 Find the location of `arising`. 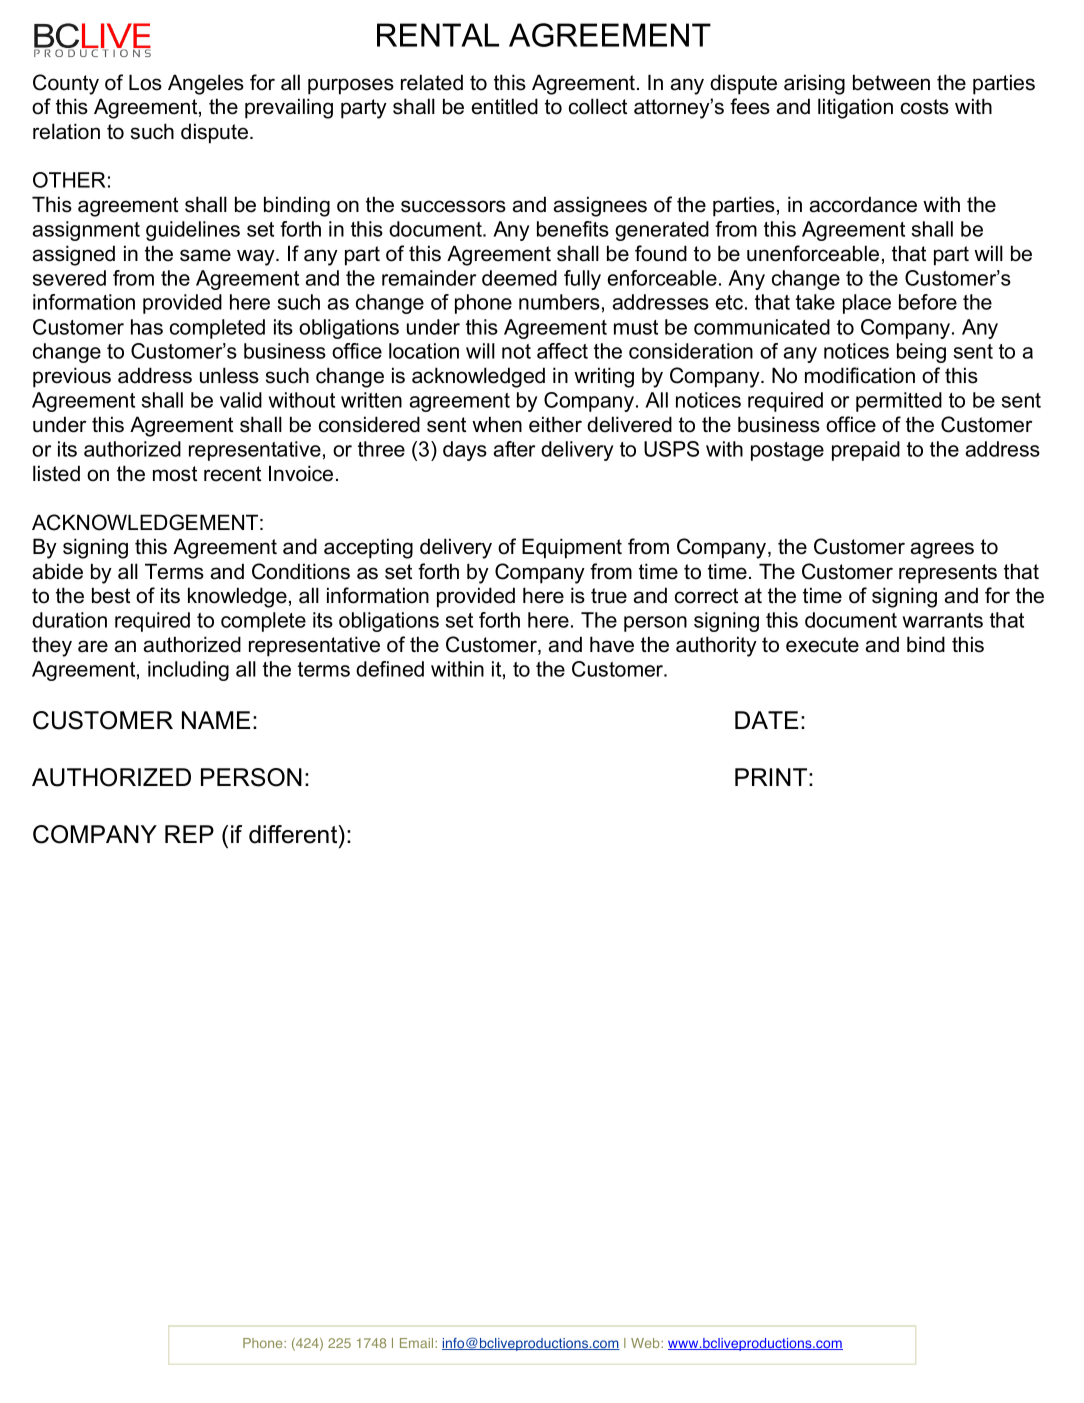

arising is located at coordinates (814, 84).
